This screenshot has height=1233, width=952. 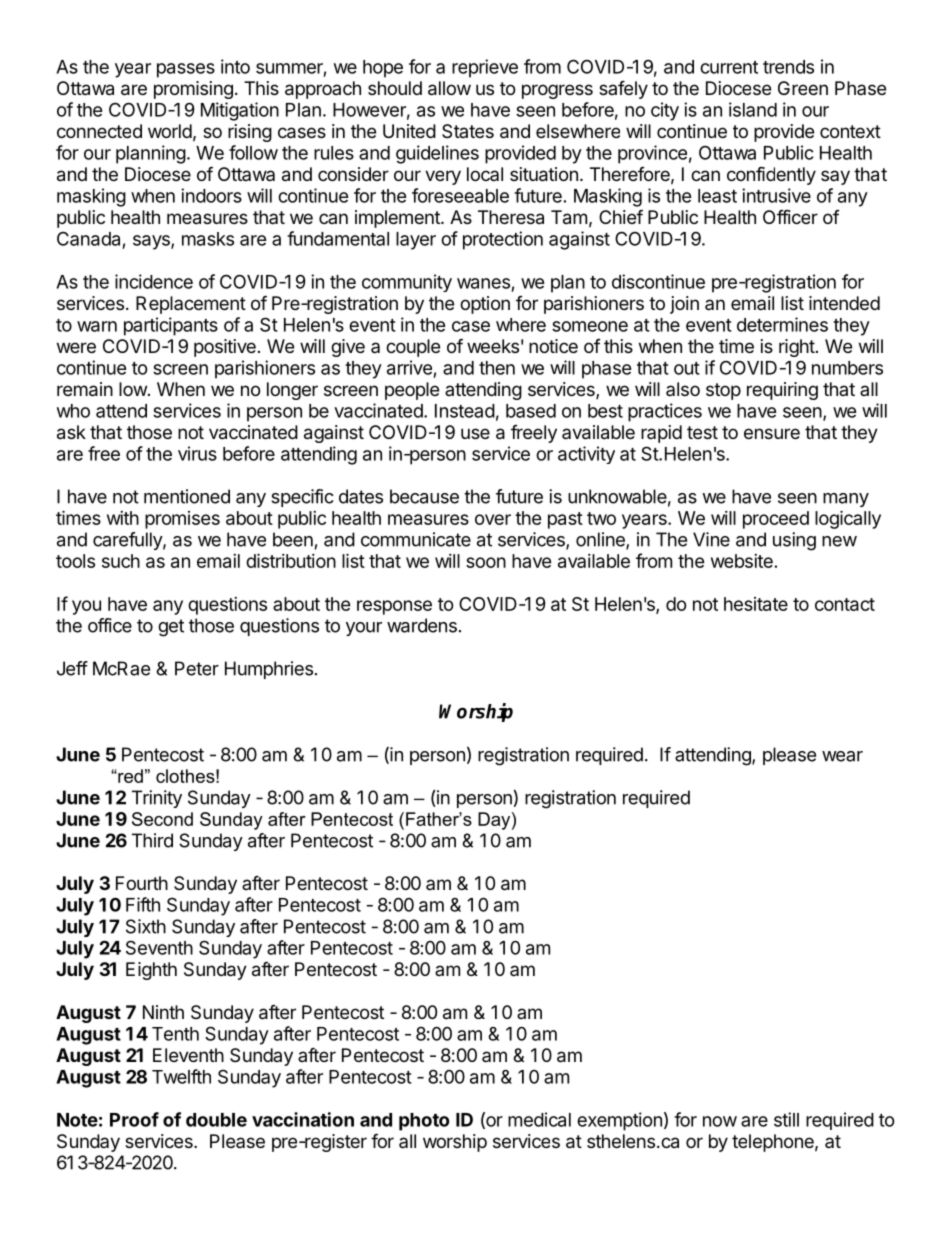 I want to click on Third, so click(x=152, y=840).
